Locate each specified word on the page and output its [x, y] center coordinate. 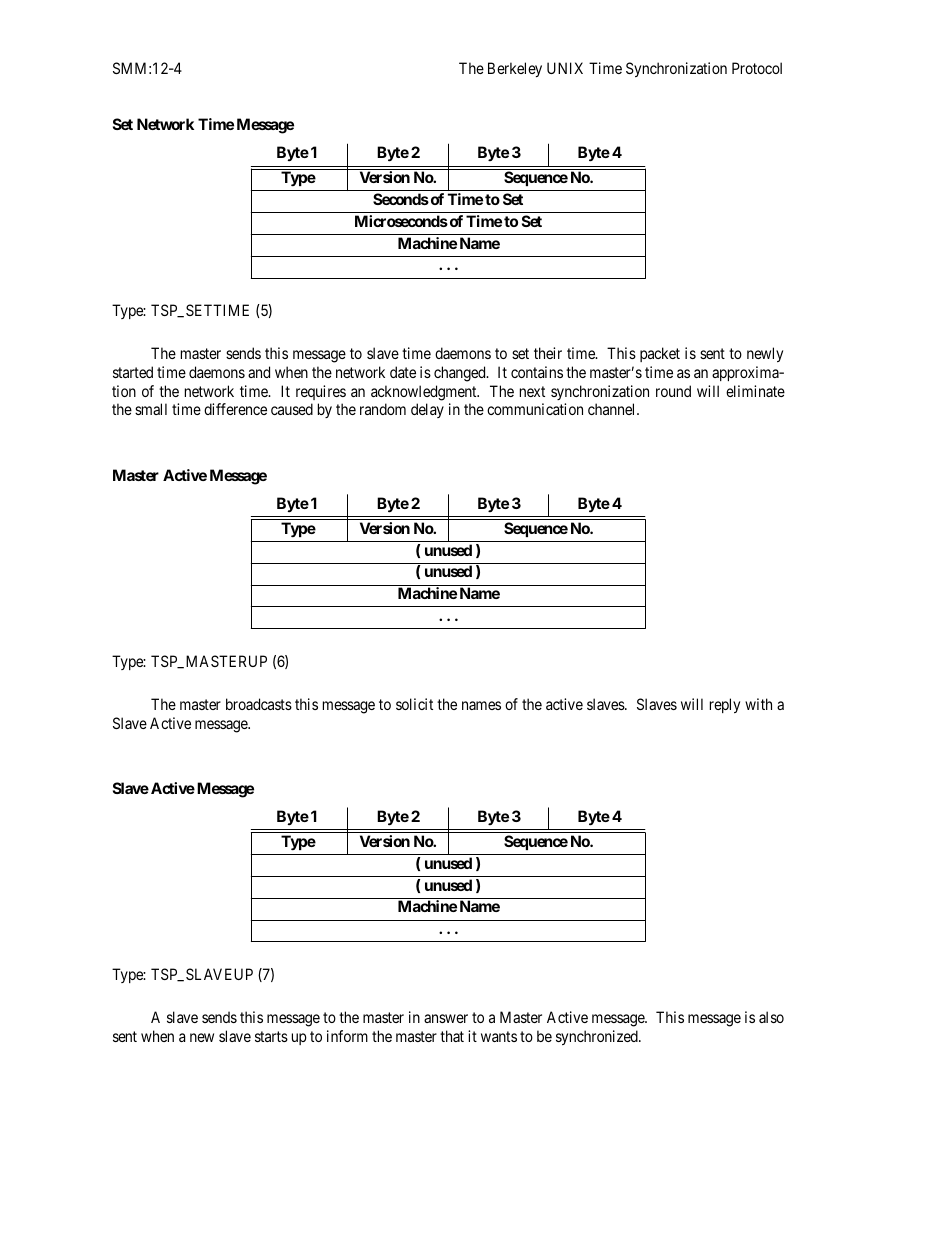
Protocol [757, 68]
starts [271, 1036]
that [452, 1036]
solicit [414, 704]
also [771, 1017]
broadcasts [259, 704]
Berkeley [515, 69]
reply [725, 705]
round [673, 391]
